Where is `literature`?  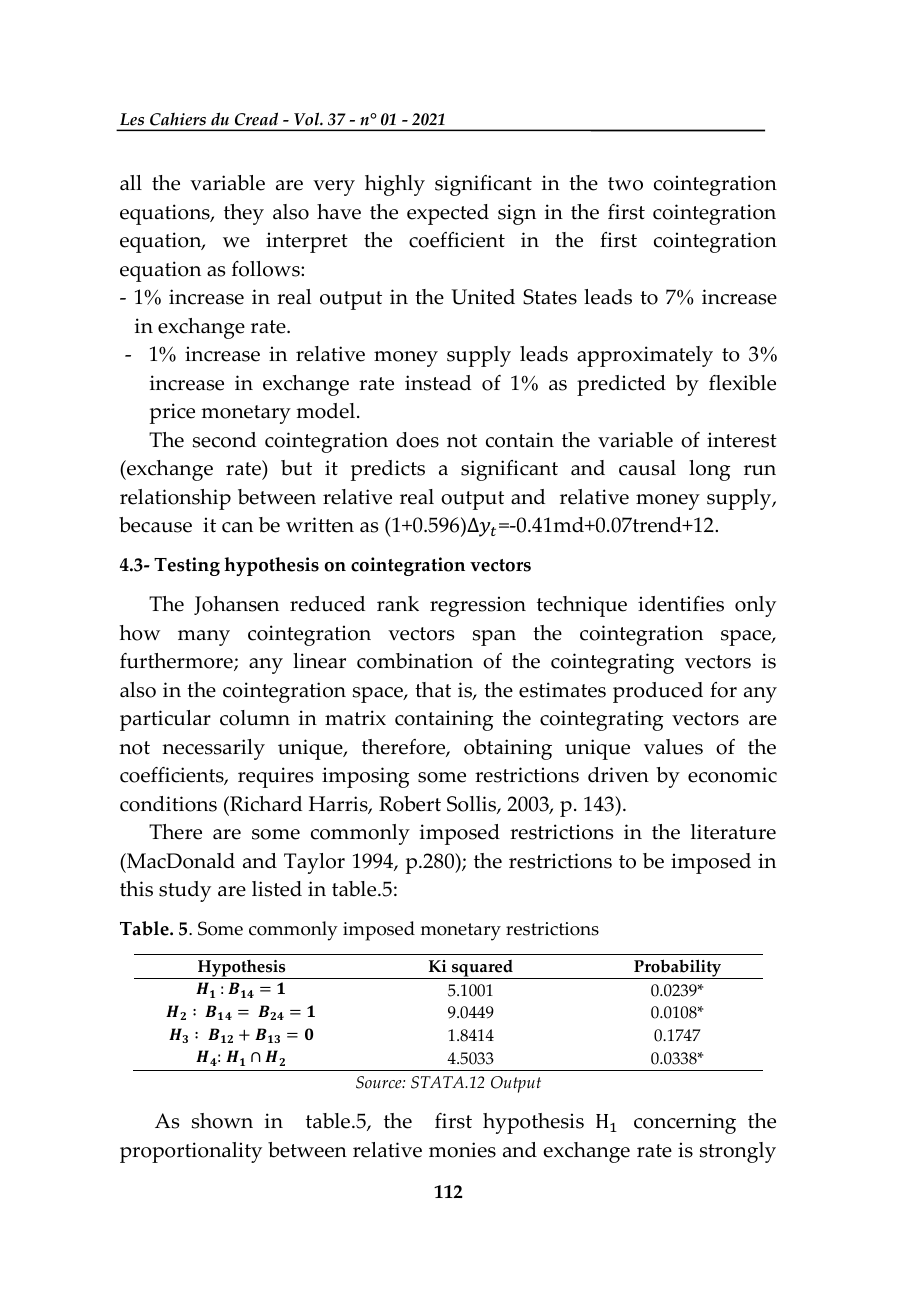 literature is located at coordinates (733, 832).
